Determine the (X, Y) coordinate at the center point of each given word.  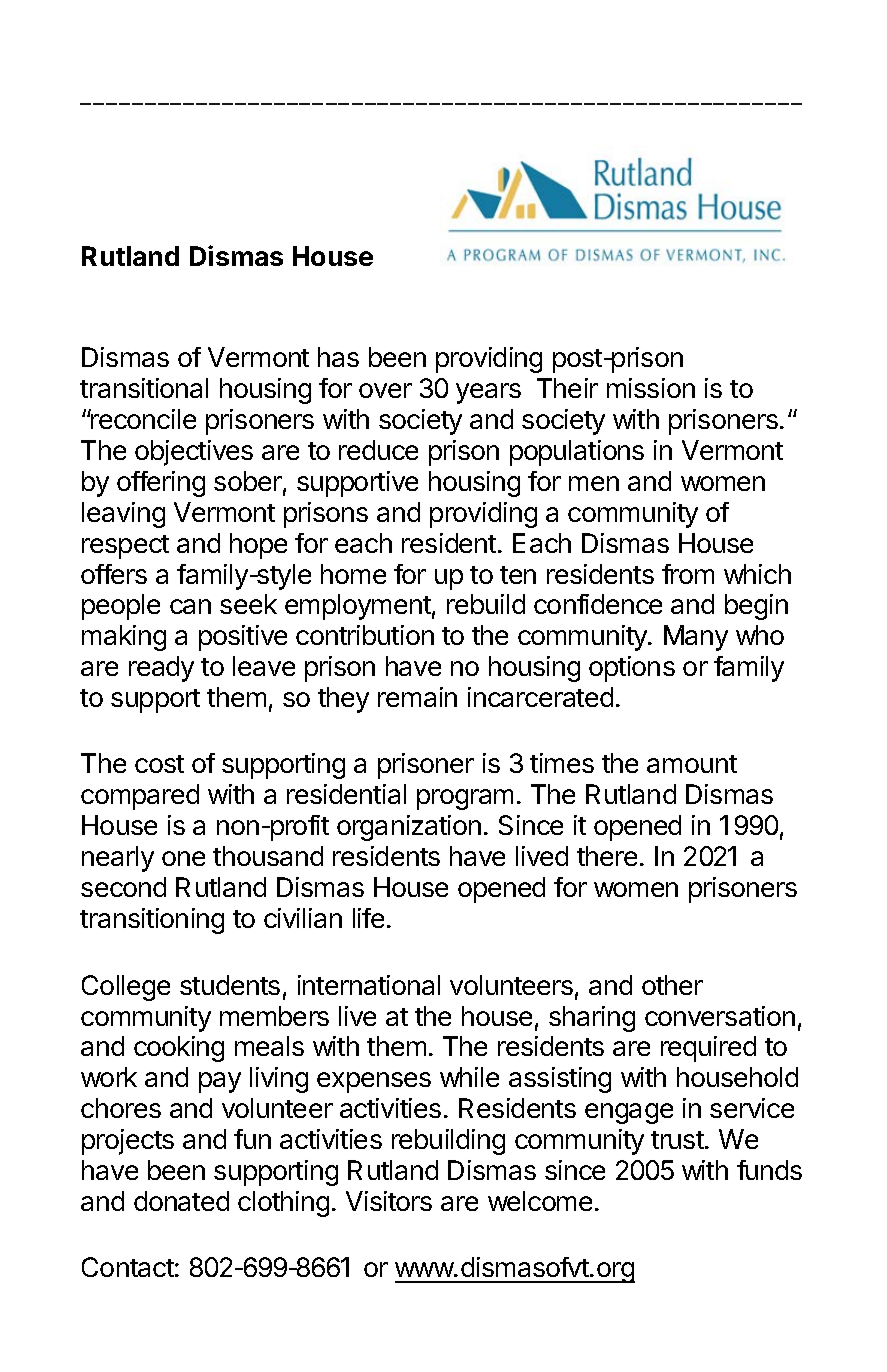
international (369, 985)
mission (651, 388)
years (488, 393)
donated (181, 1201)
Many (696, 638)
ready (161, 669)
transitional (144, 388)
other (672, 985)
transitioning (152, 921)
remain (417, 697)
